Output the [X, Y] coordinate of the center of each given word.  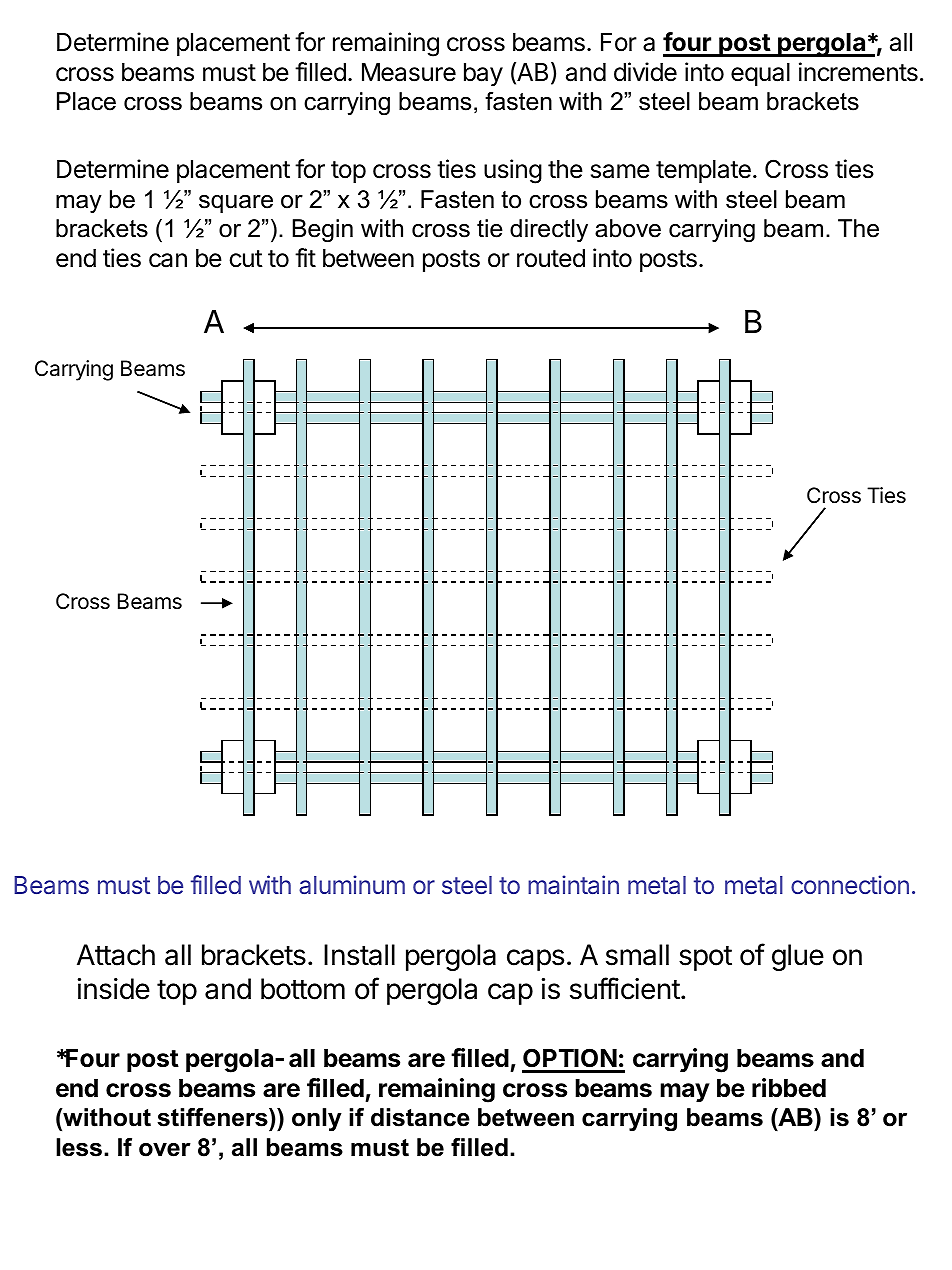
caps [535, 960]
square [236, 204]
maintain [573, 884]
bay [483, 74]
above [628, 228]
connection [850, 884]
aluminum [352, 884]
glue [798, 957]
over [165, 1150]
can [168, 260]
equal [760, 74]
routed [551, 258]
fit [305, 257]
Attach [116, 955]
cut [246, 259]
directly [549, 230]
